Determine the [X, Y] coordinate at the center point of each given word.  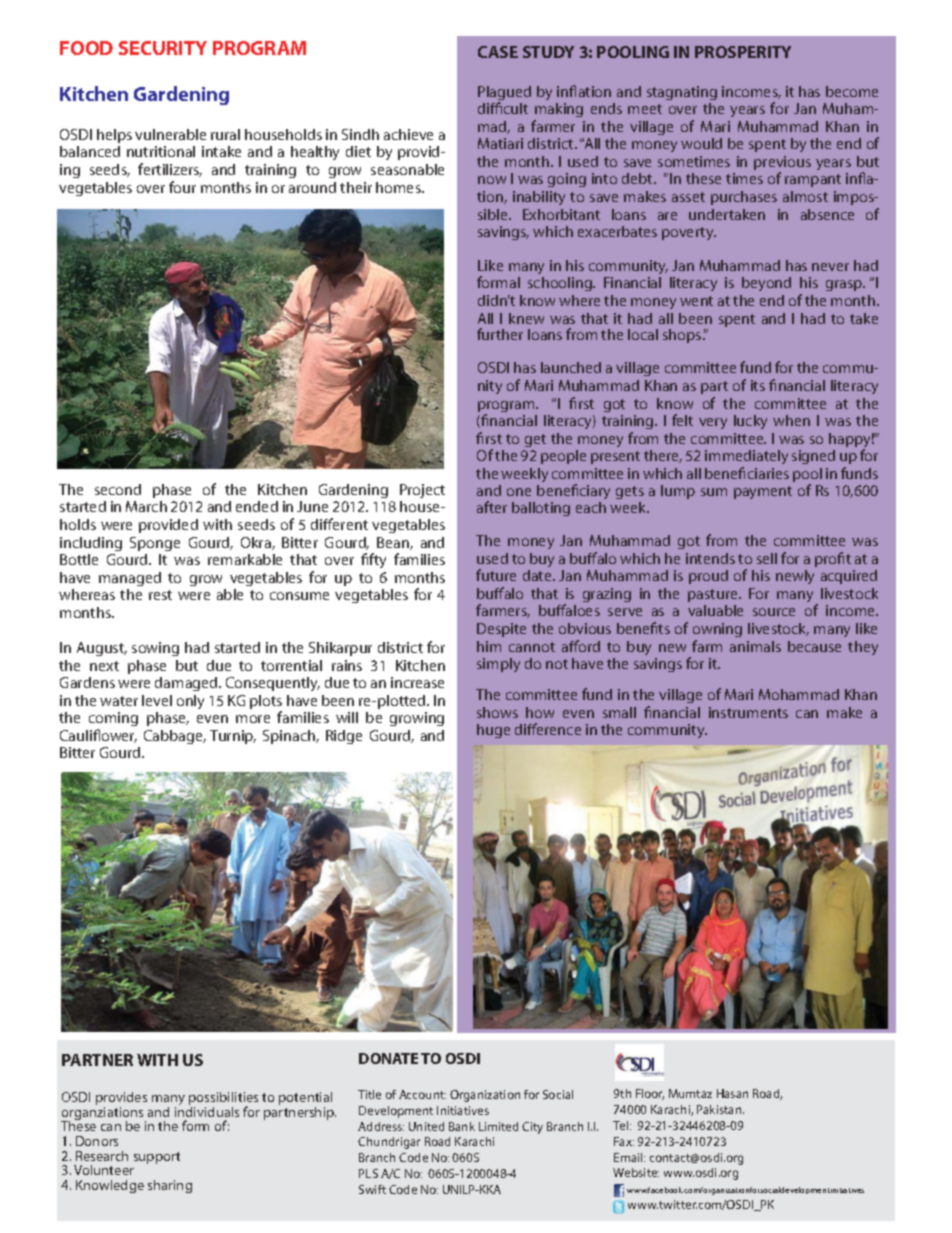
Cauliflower [98, 736]
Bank [462, 1126]
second [118, 489]
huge [493, 731]
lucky [750, 422]
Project [422, 491]
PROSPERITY [743, 52]
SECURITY [163, 48]
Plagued [504, 94]
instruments [748, 712]
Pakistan [720, 1109]
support [157, 1158]
